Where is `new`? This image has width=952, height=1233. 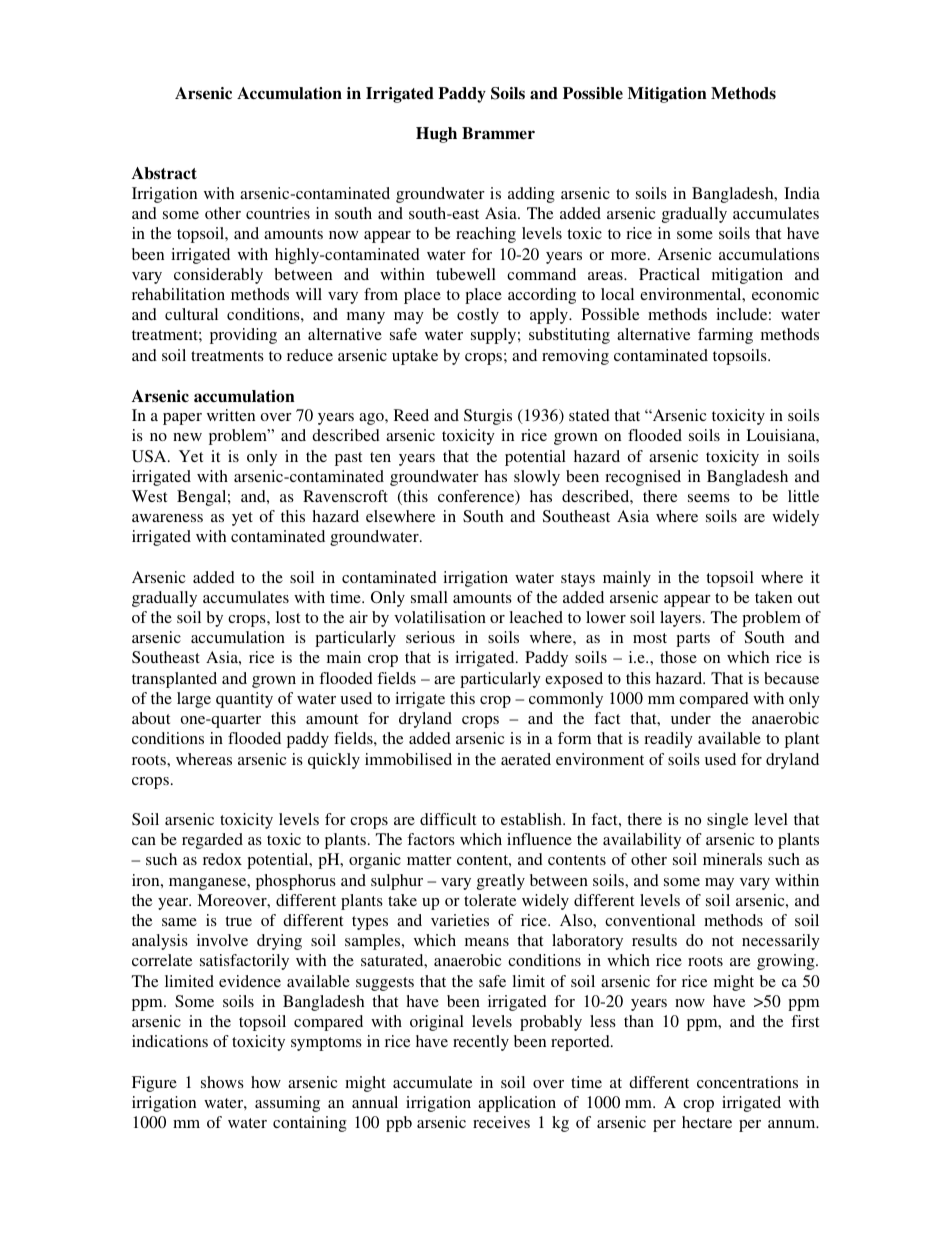
new is located at coordinates (187, 437).
